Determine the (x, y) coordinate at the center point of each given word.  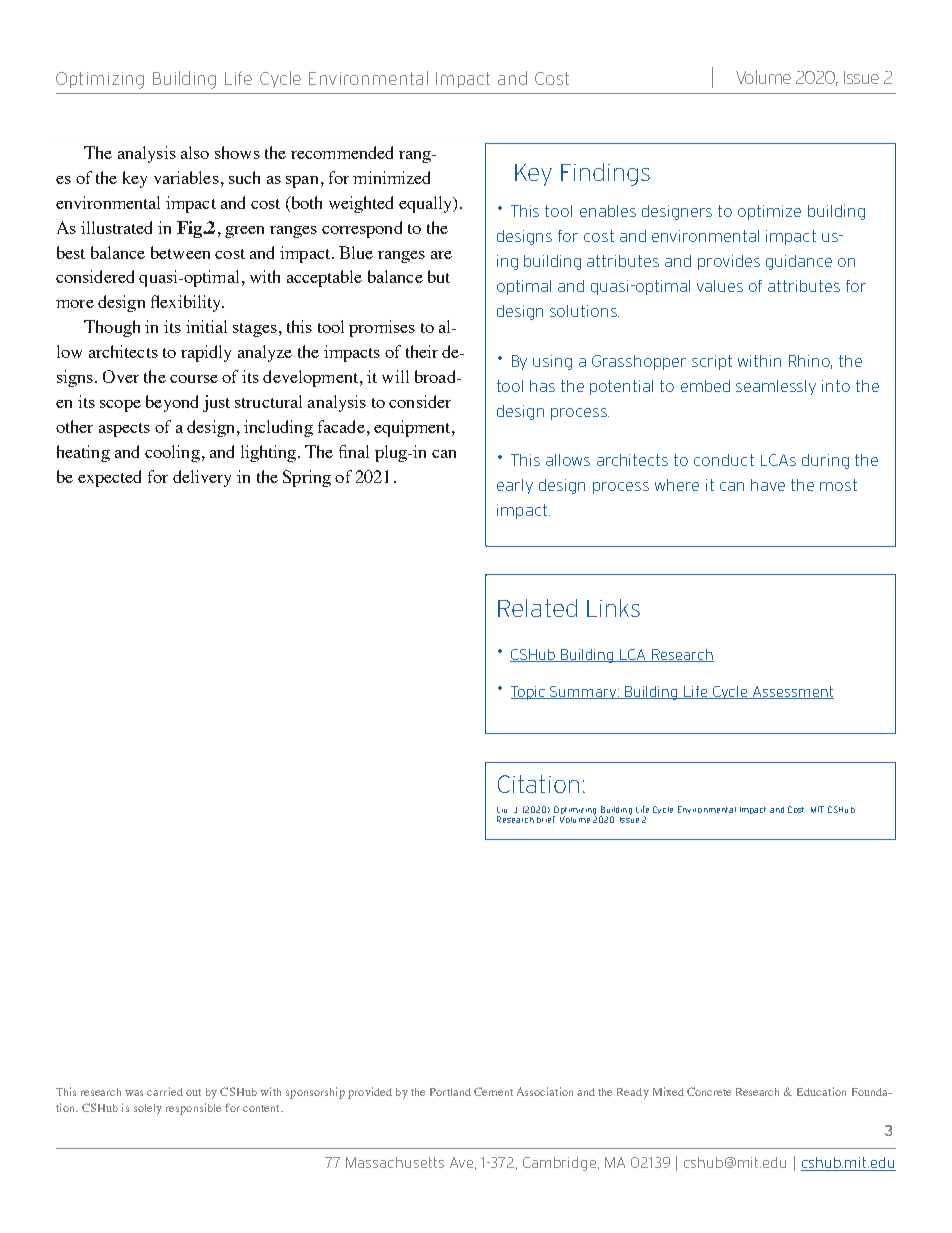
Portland (450, 1092)
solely (148, 1109)
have (768, 485)
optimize (769, 212)
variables (186, 177)
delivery (202, 478)
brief (546, 819)
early (515, 486)
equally (427, 204)
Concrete (709, 1091)
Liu (502, 810)
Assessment (792, 692)
